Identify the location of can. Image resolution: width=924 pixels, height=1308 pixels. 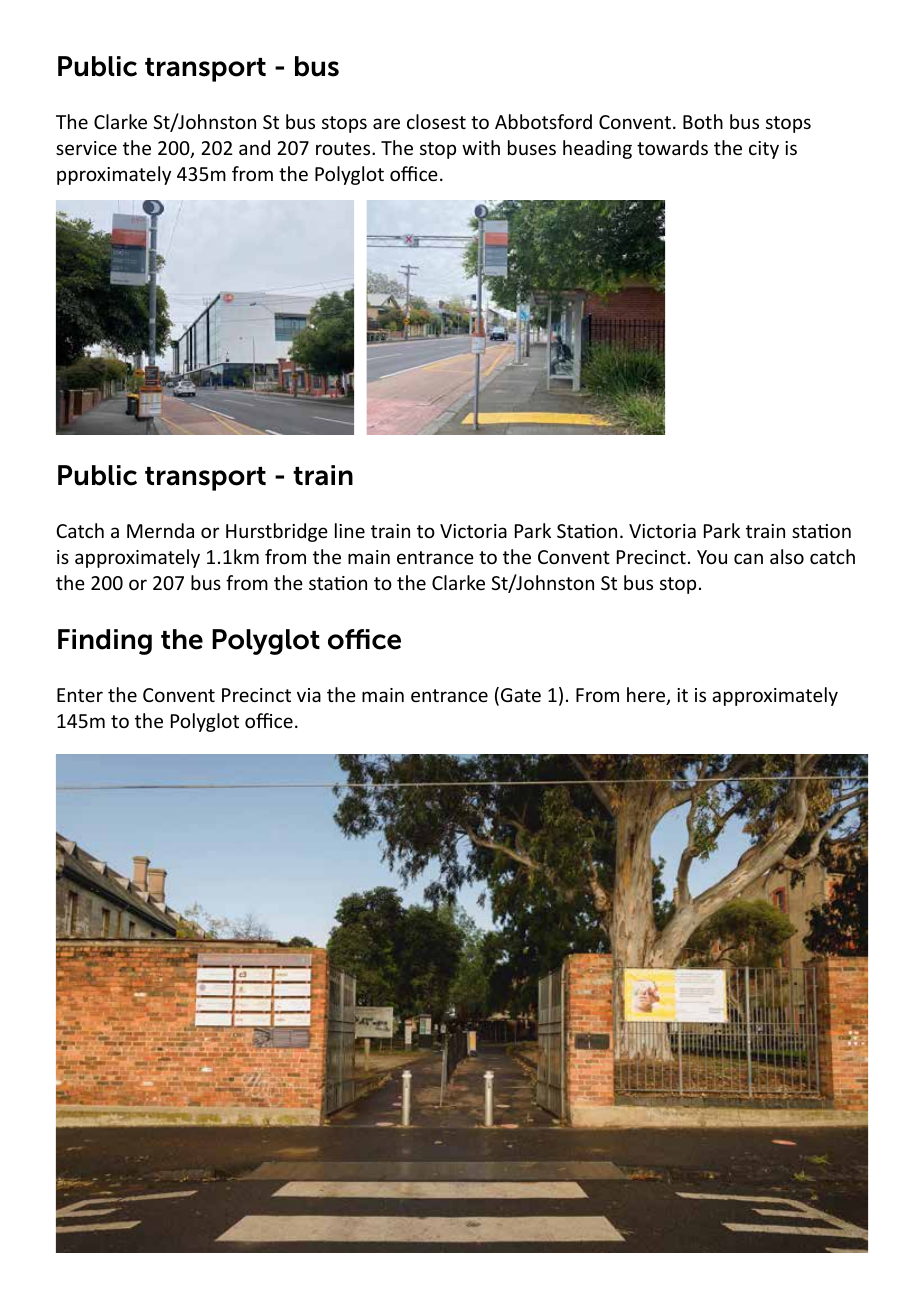
(748, 558).
